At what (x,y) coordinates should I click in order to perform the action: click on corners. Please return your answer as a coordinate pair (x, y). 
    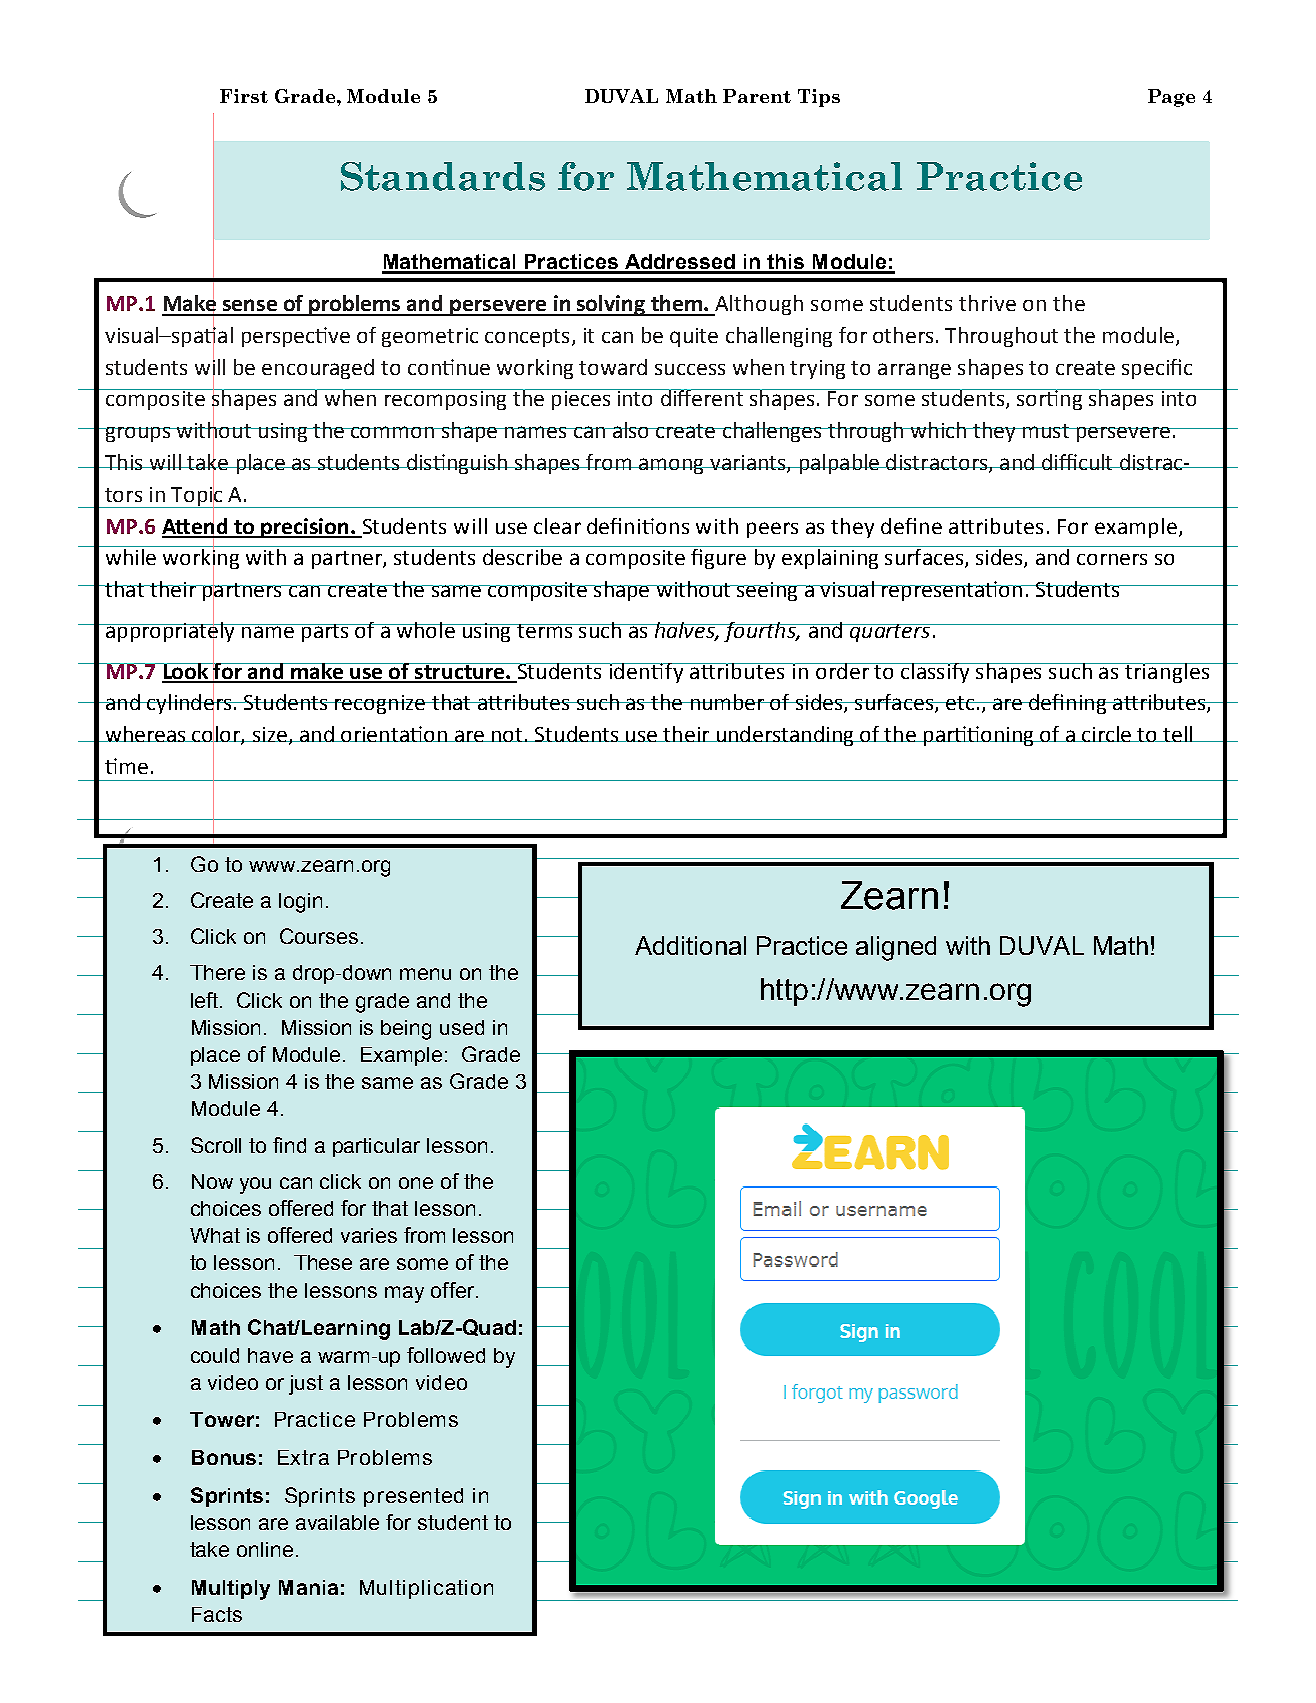
    Looking at the image, I should click on (1112, 559).
